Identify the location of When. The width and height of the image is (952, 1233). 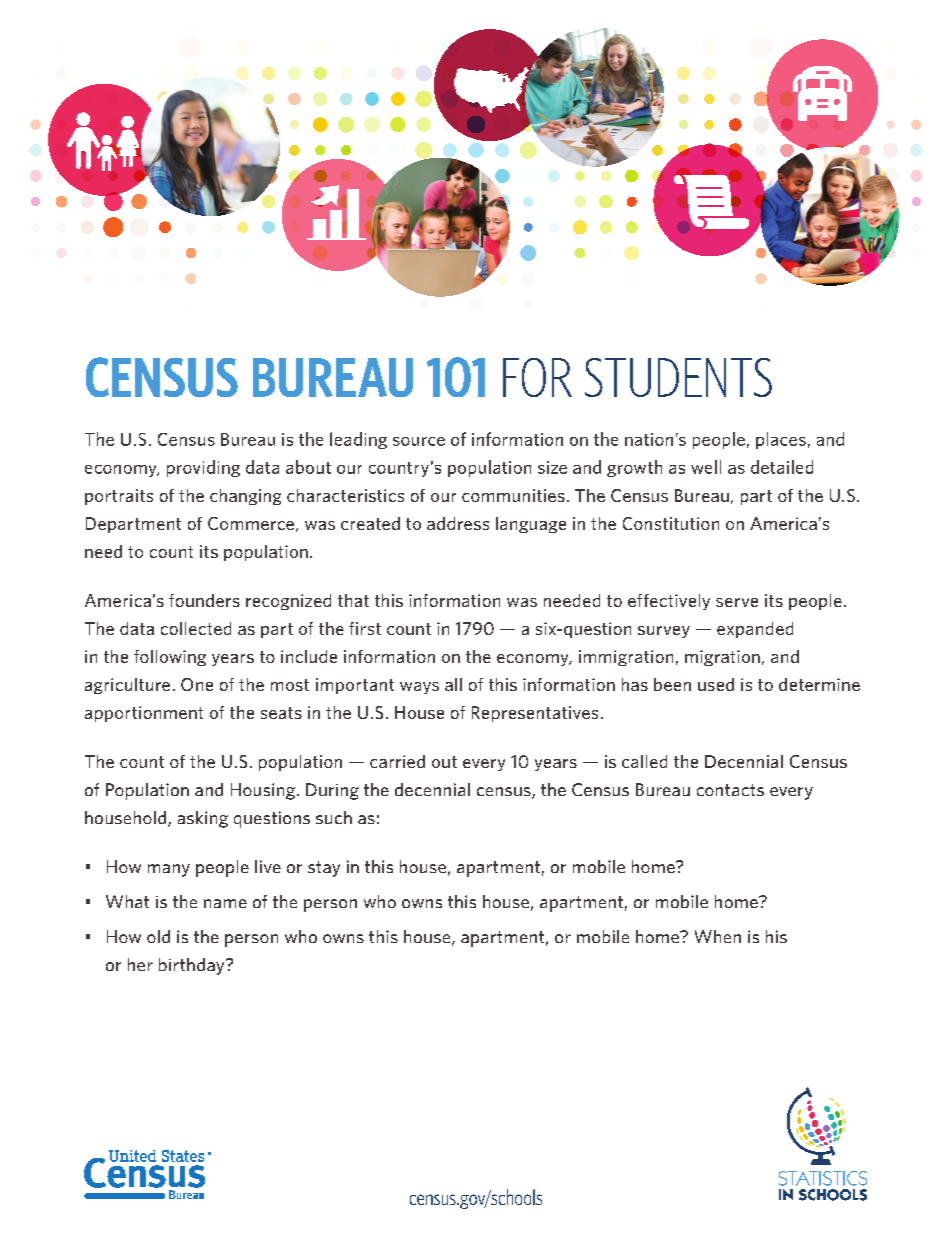
(718, 936).
